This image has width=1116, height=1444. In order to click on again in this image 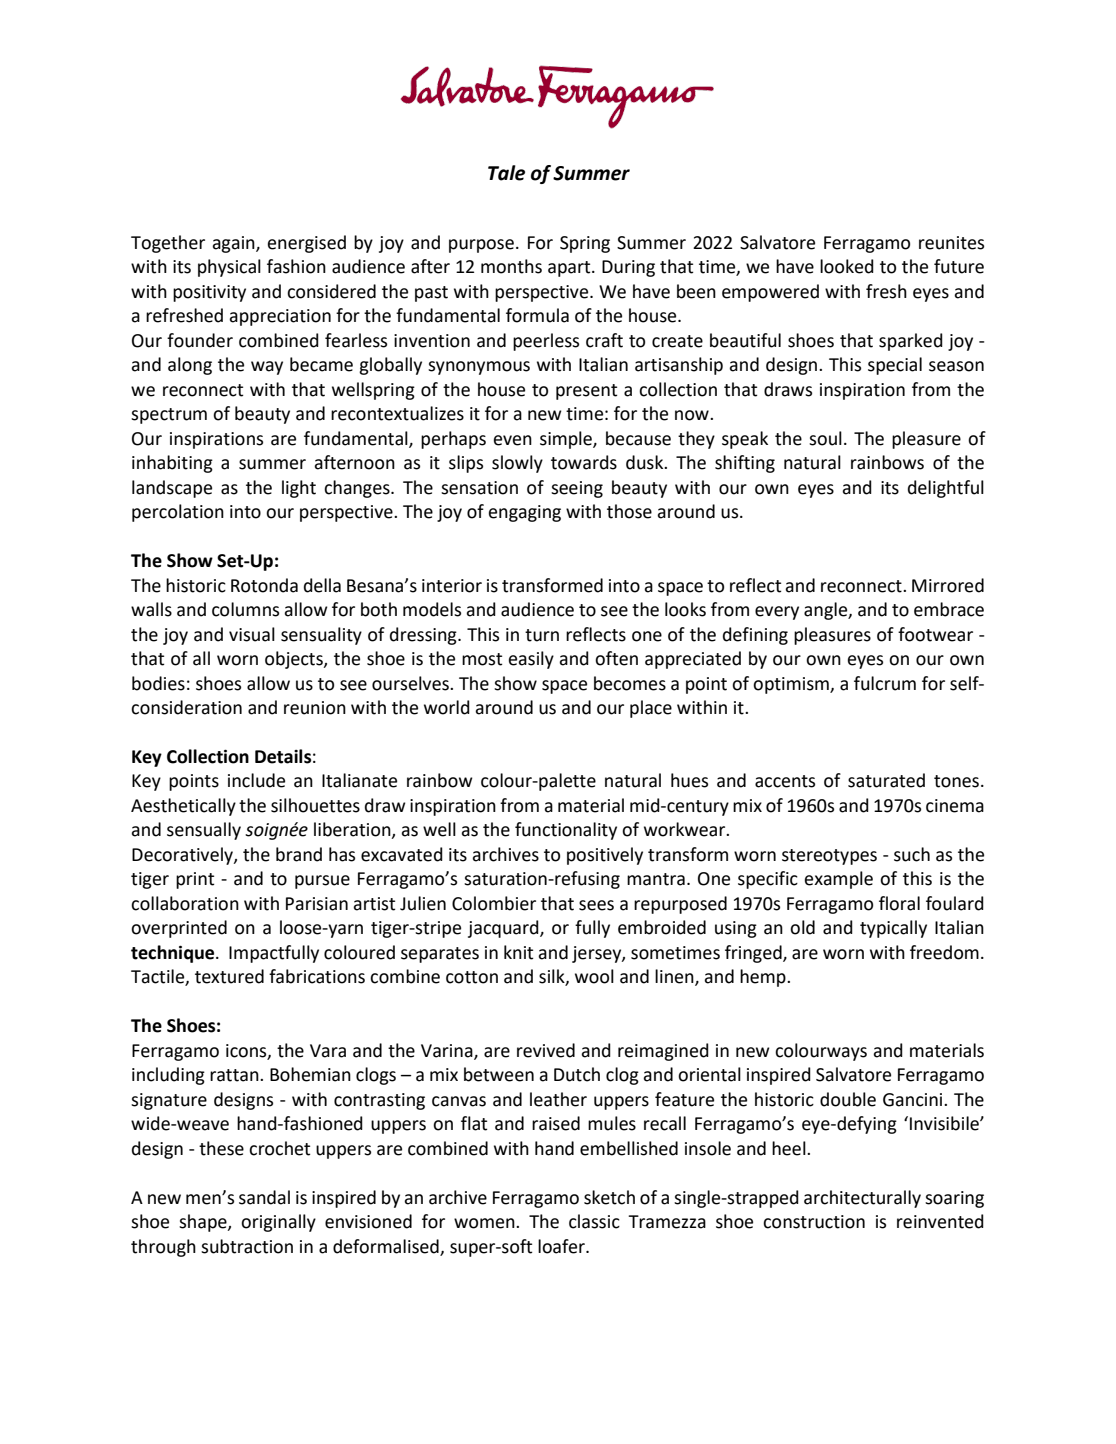, I will do `click(234, 244)`.
